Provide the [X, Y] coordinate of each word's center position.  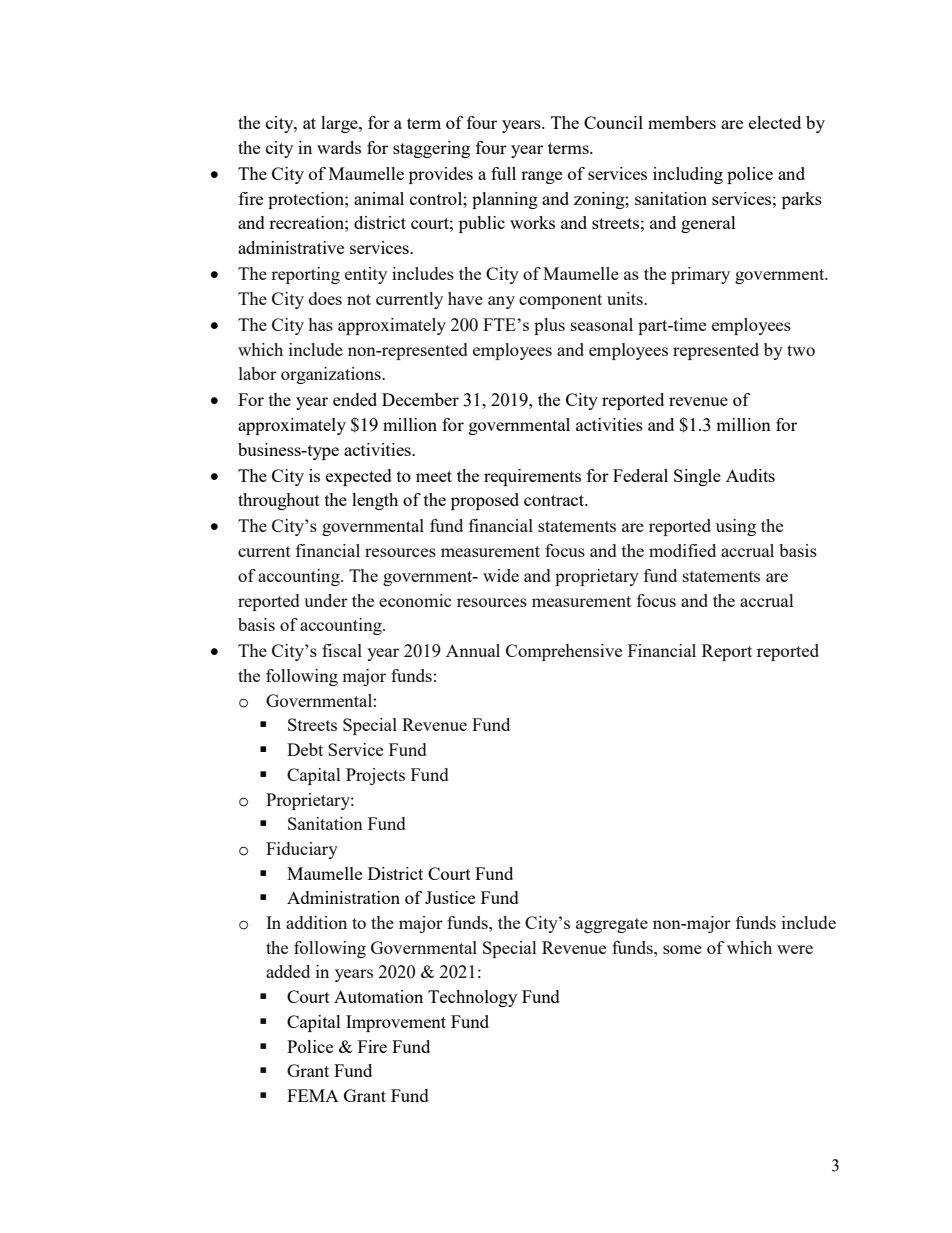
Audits [750, 475]
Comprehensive [564, 652]
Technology [472, 998]
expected [359, 477]
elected [775, 122]
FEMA [313, 1095]
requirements [532, 477]
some [682, 949]
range [541, 177]
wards [339, 147]
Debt [305, 749]
